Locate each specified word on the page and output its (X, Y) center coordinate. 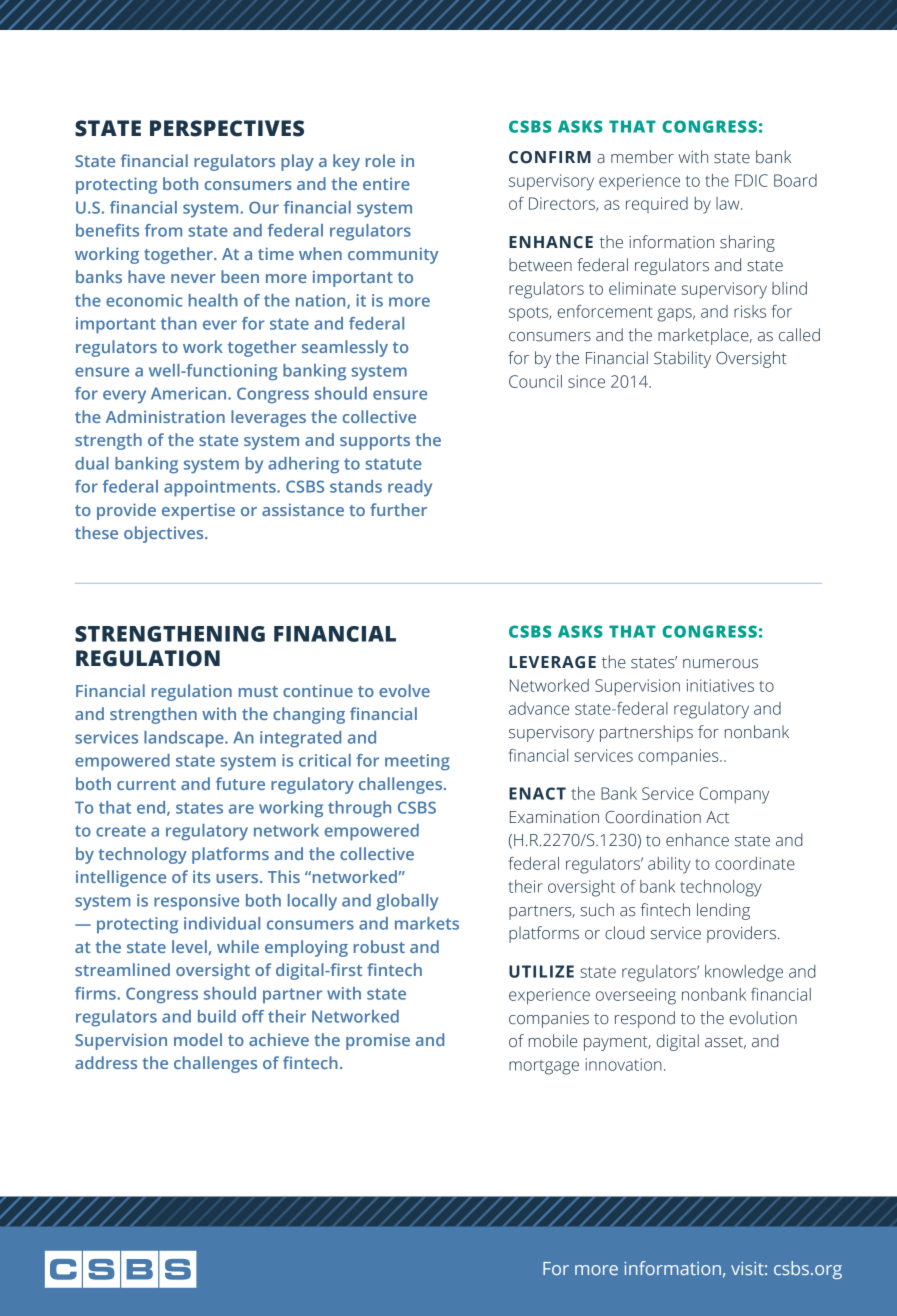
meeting (417, 762)
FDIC (751, 180)
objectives (165, 534)
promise (378, 1041)
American (190, 393)
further (398, 509)
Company (734, 795)
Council (535, 381)
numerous (720, 664)
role (380, 160)
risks (750, 311)
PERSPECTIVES (227, 128)
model (198, 1039)
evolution (763, 1018)
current (146, 784)
